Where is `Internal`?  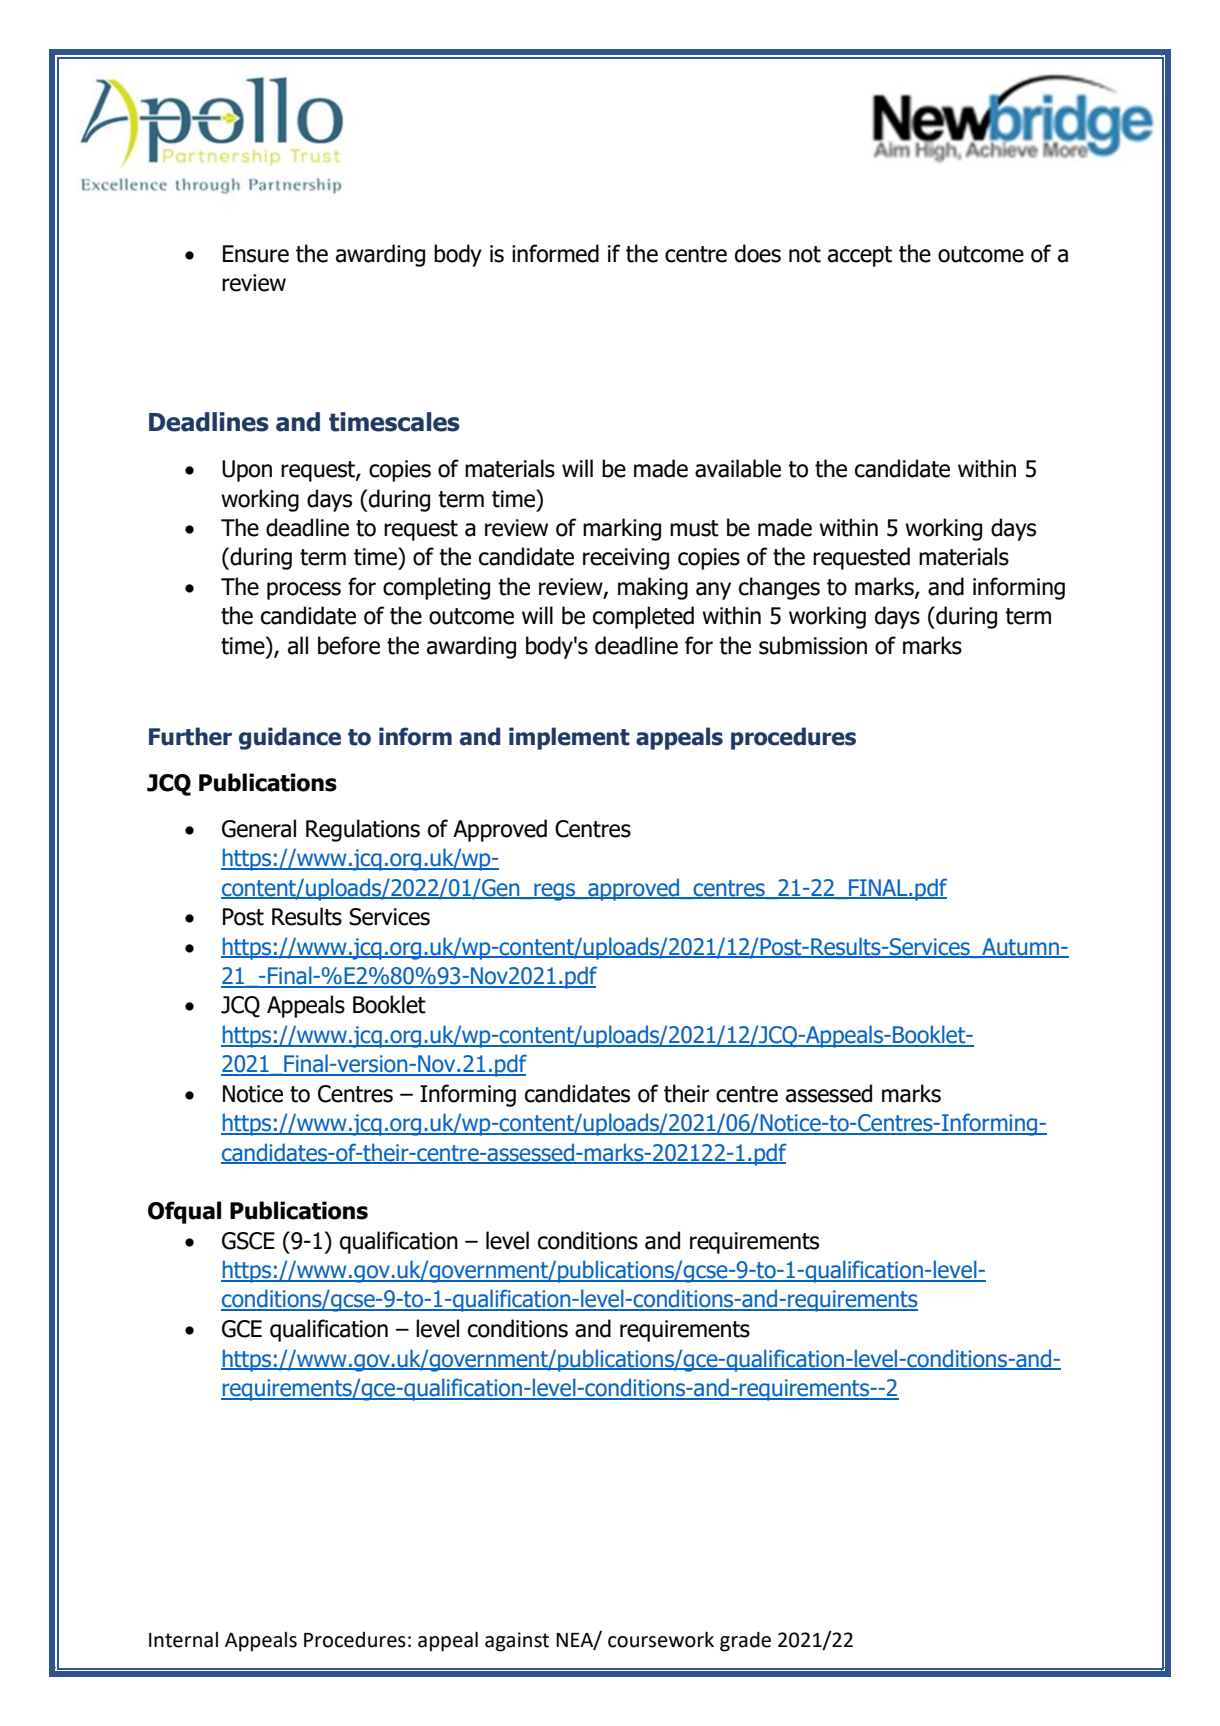 Internal is located at coordinates (183, 1640).
